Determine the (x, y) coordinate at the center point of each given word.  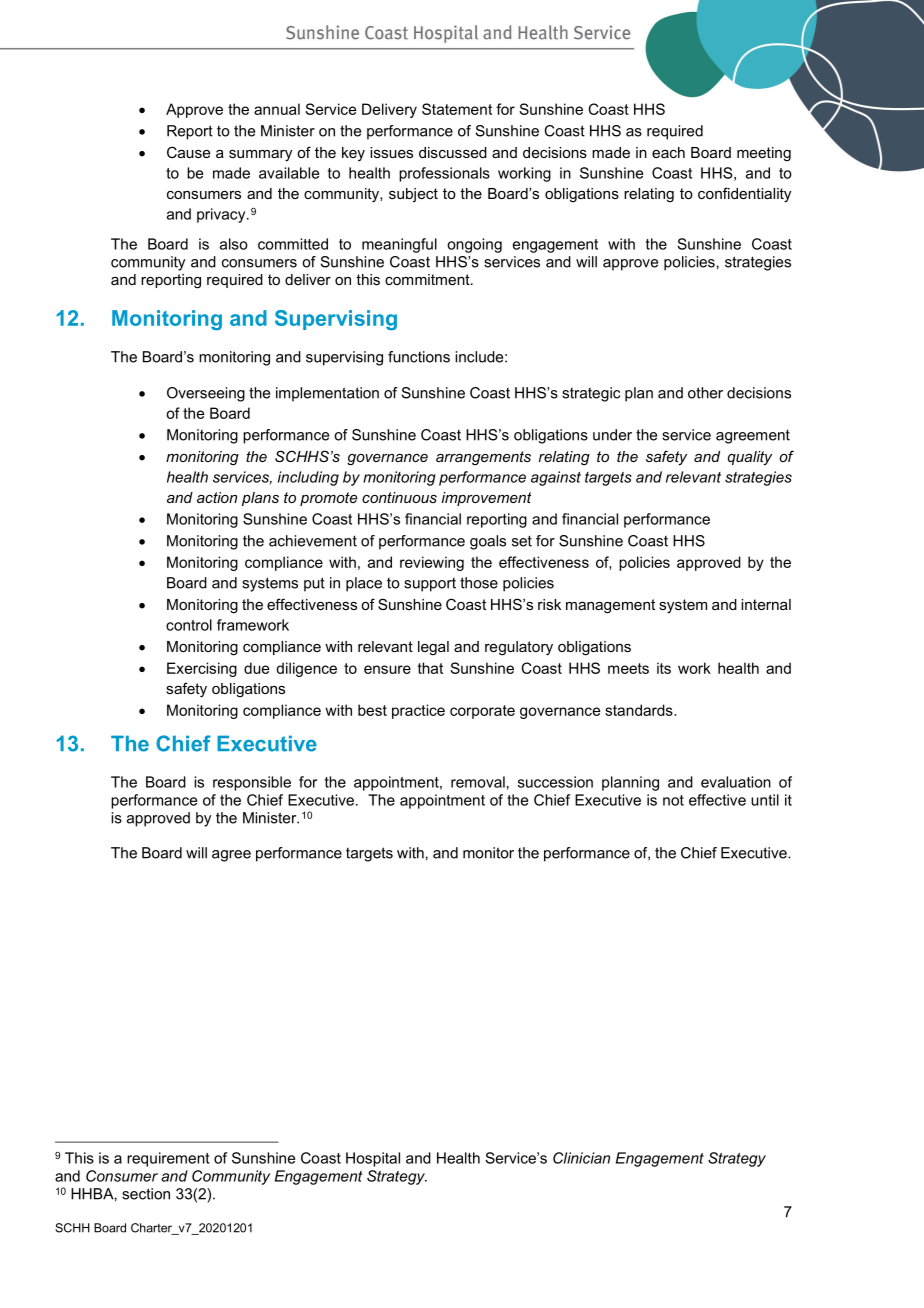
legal (433, 648)
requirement (168, 1159)
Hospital (373, 1159)
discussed (453, 152)
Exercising (202, 669)
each (668, 152)
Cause (188, 152)
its (664, 668)
